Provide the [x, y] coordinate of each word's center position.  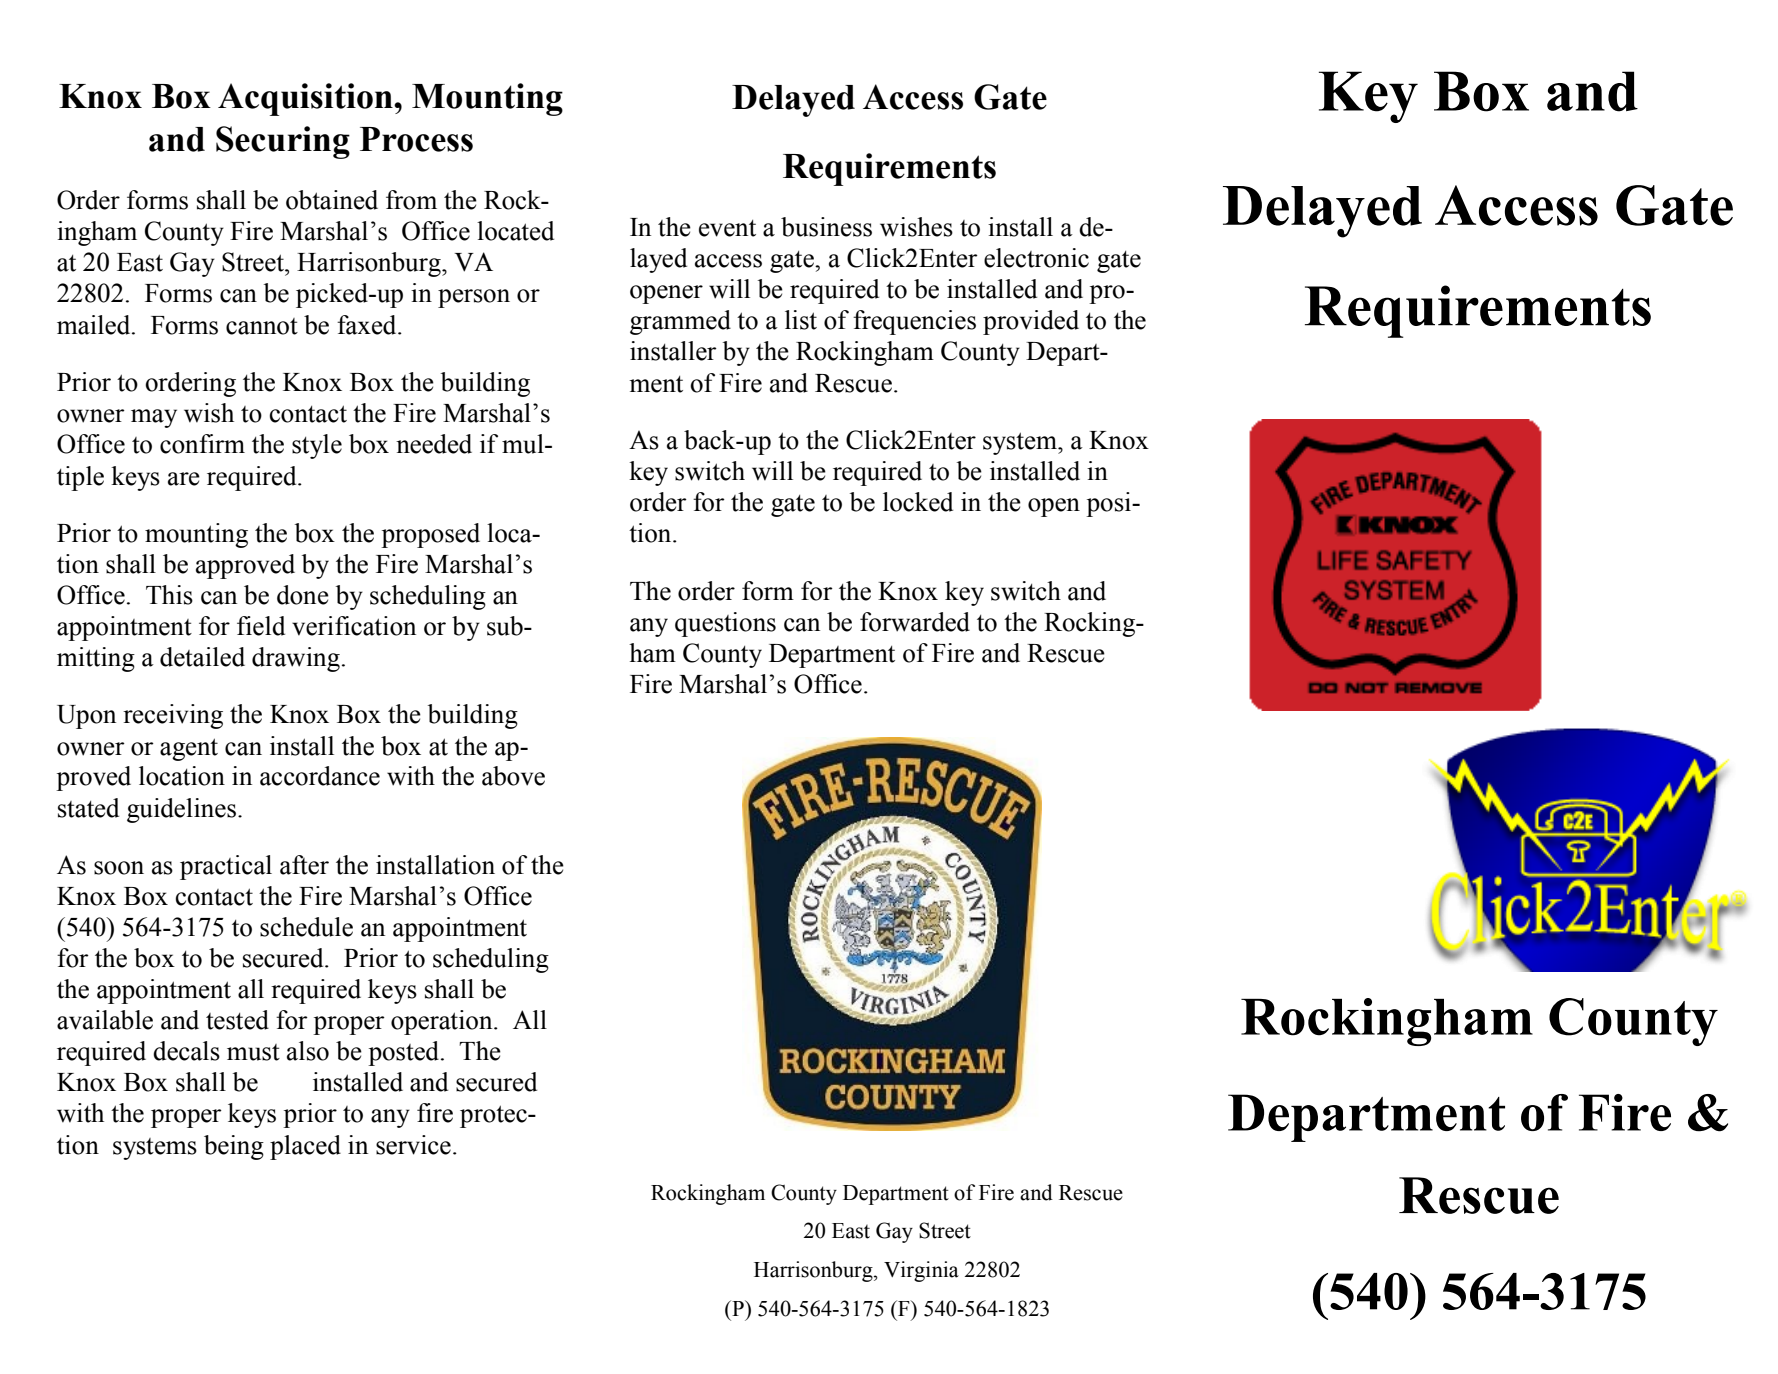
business [826, 227]
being [234, 1147]
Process [416, 139]
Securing [283, 142]
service [413, 1145]
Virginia [921, 1271]
